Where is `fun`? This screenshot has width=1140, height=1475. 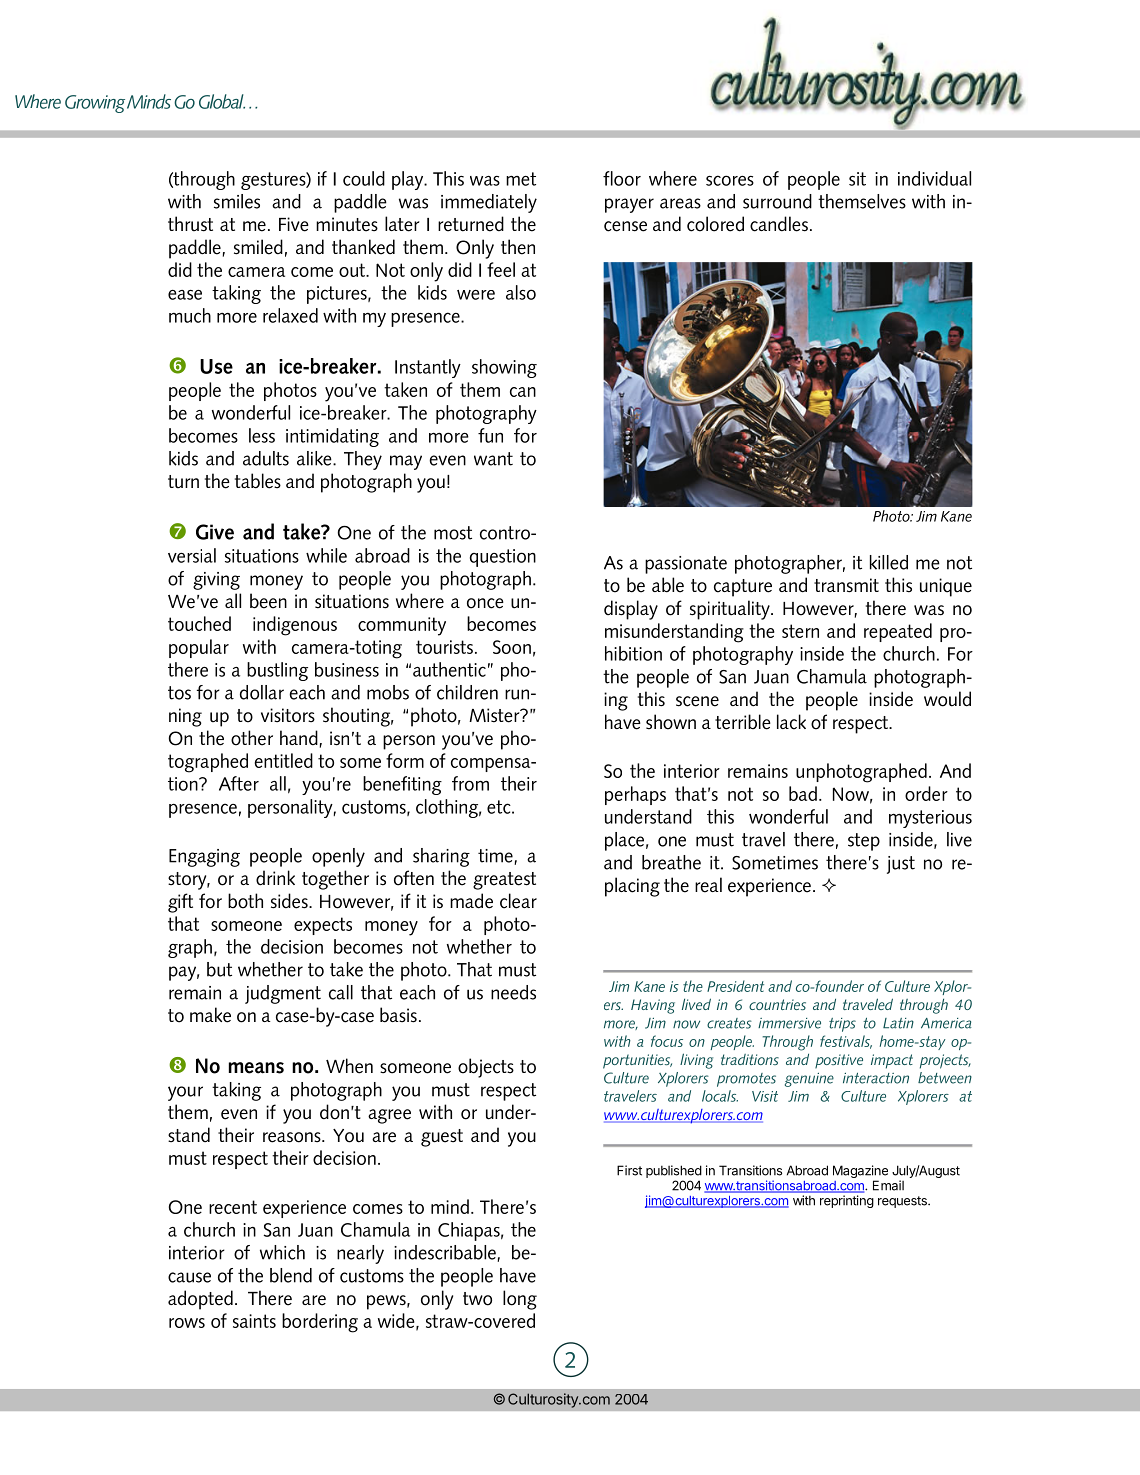
fun is located at coordinates (490, 435).
